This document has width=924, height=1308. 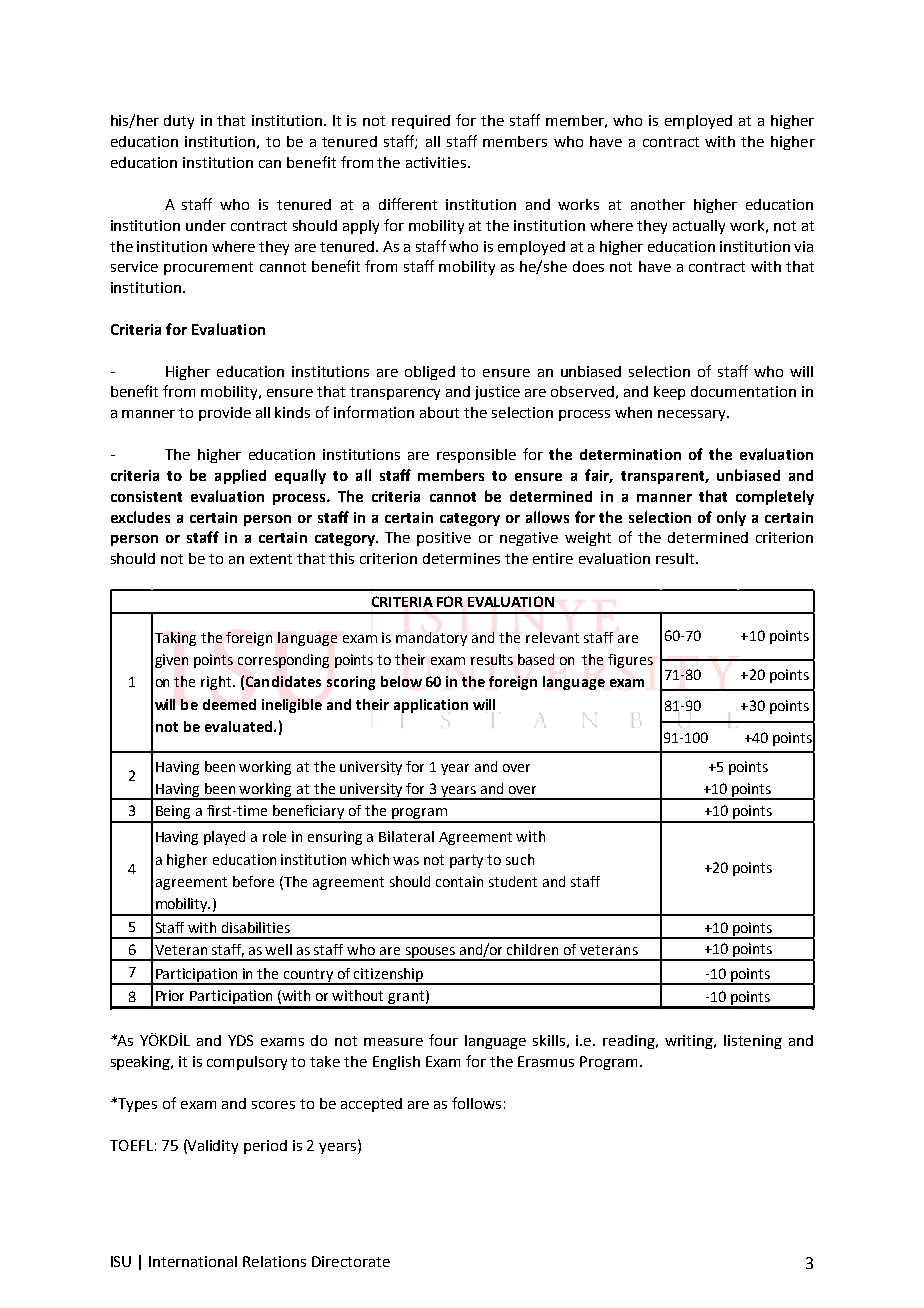 I want to click on right, so click(x=217, y=683).
